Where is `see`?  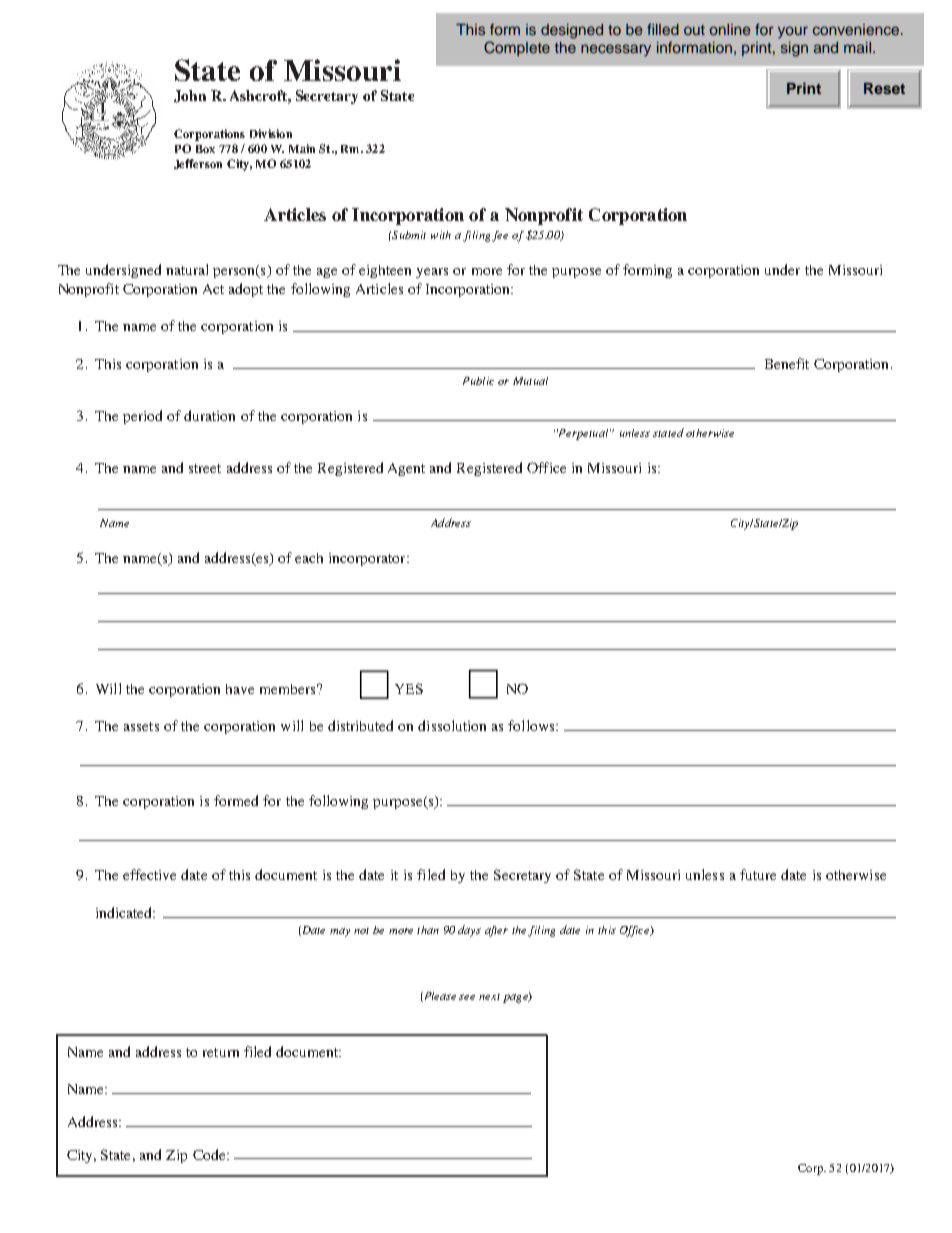 see is located at coordinates (467, 997).
